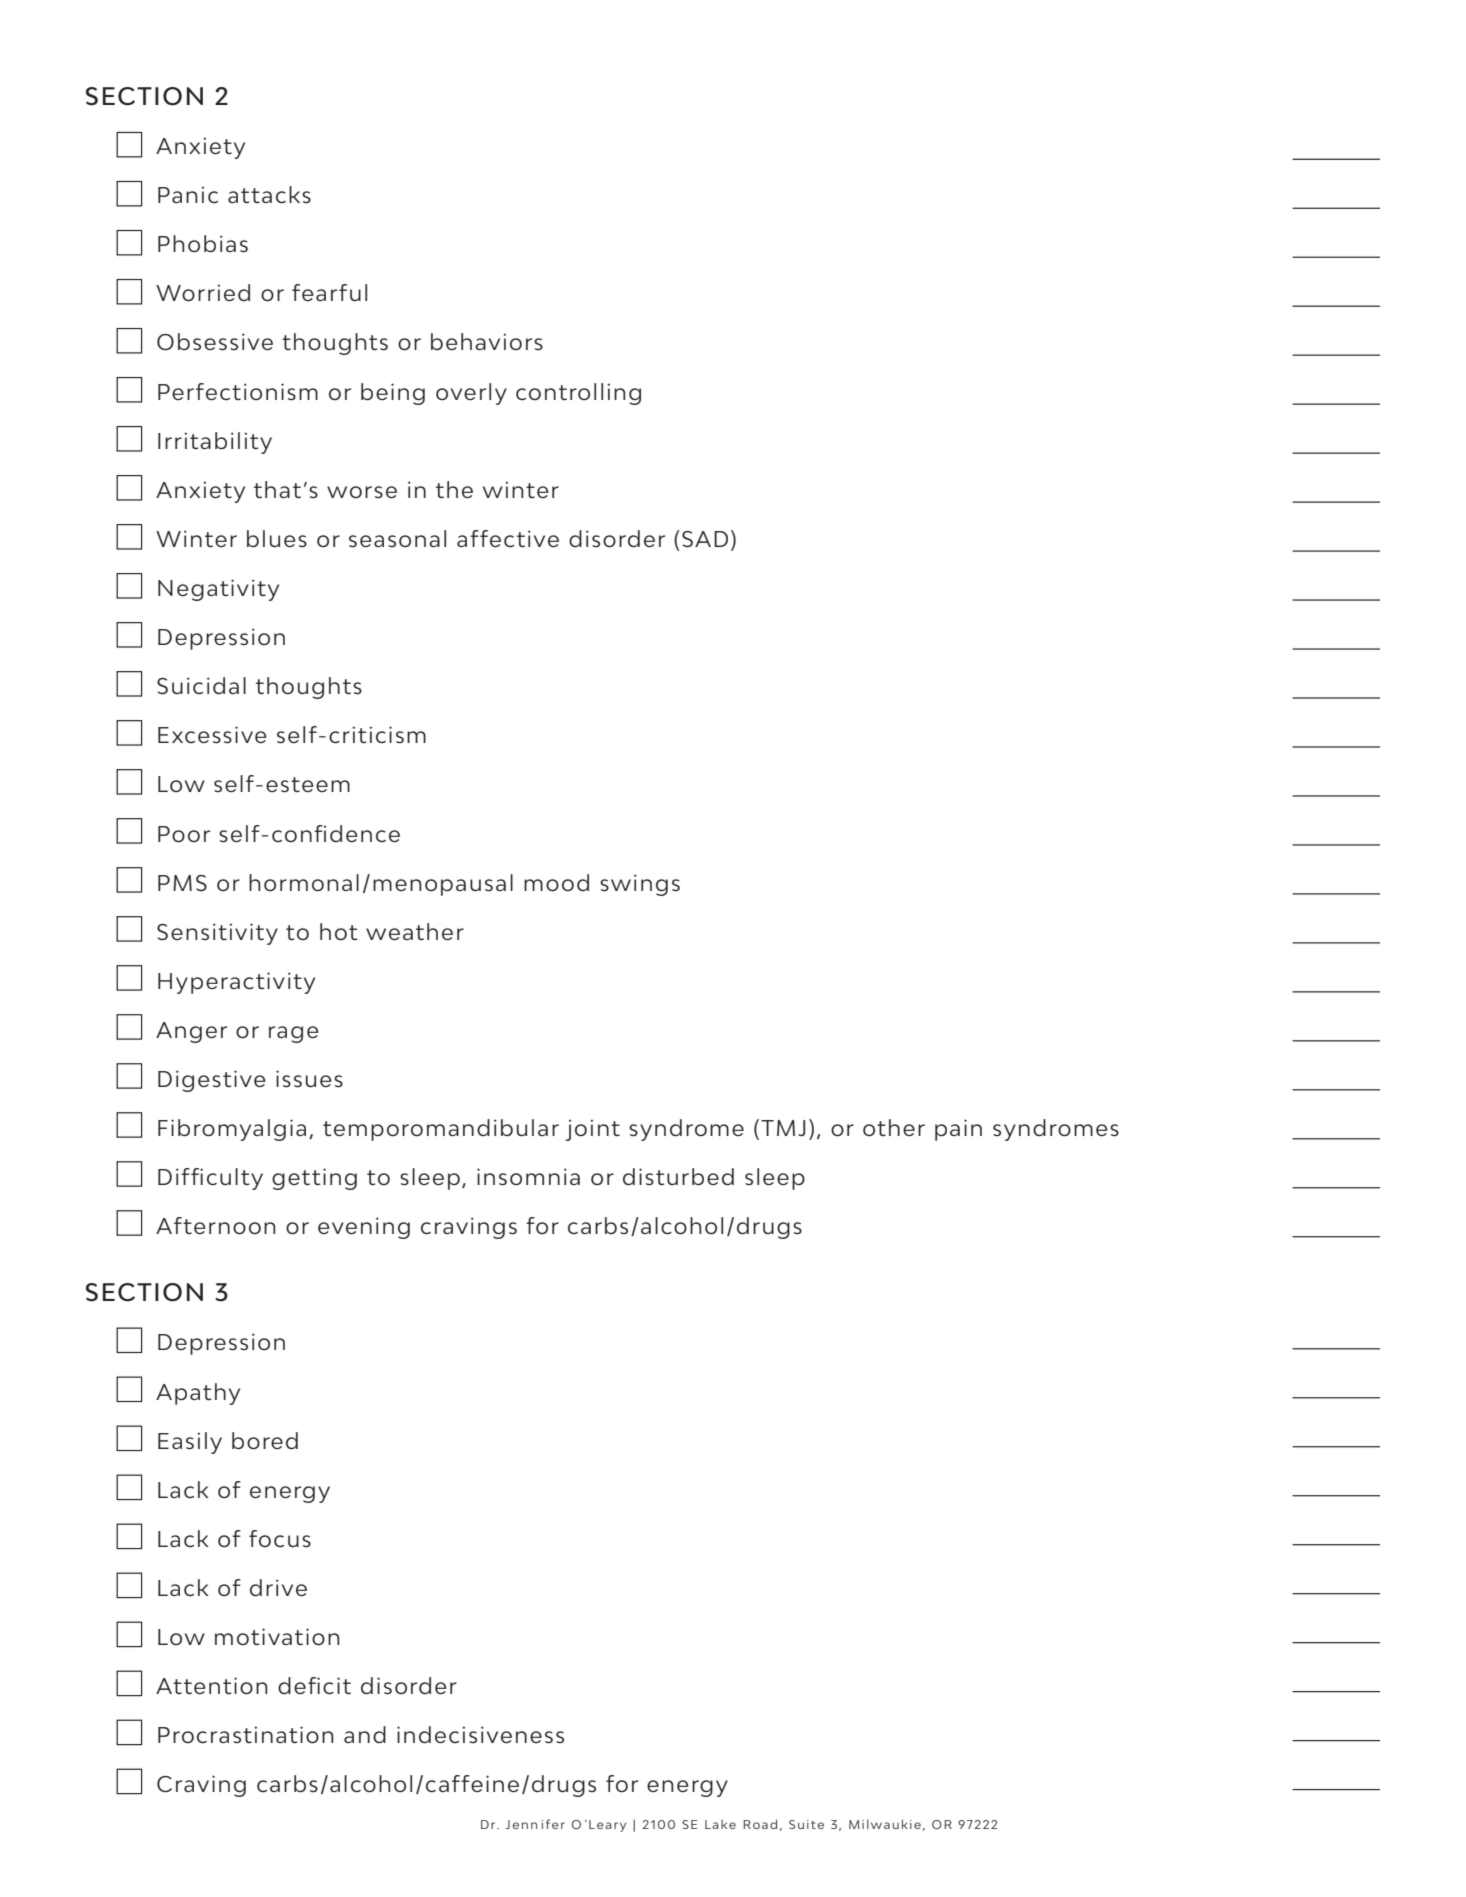  Describe the element at coordinates (640, 885) in the document. I see `swings` at that location.
